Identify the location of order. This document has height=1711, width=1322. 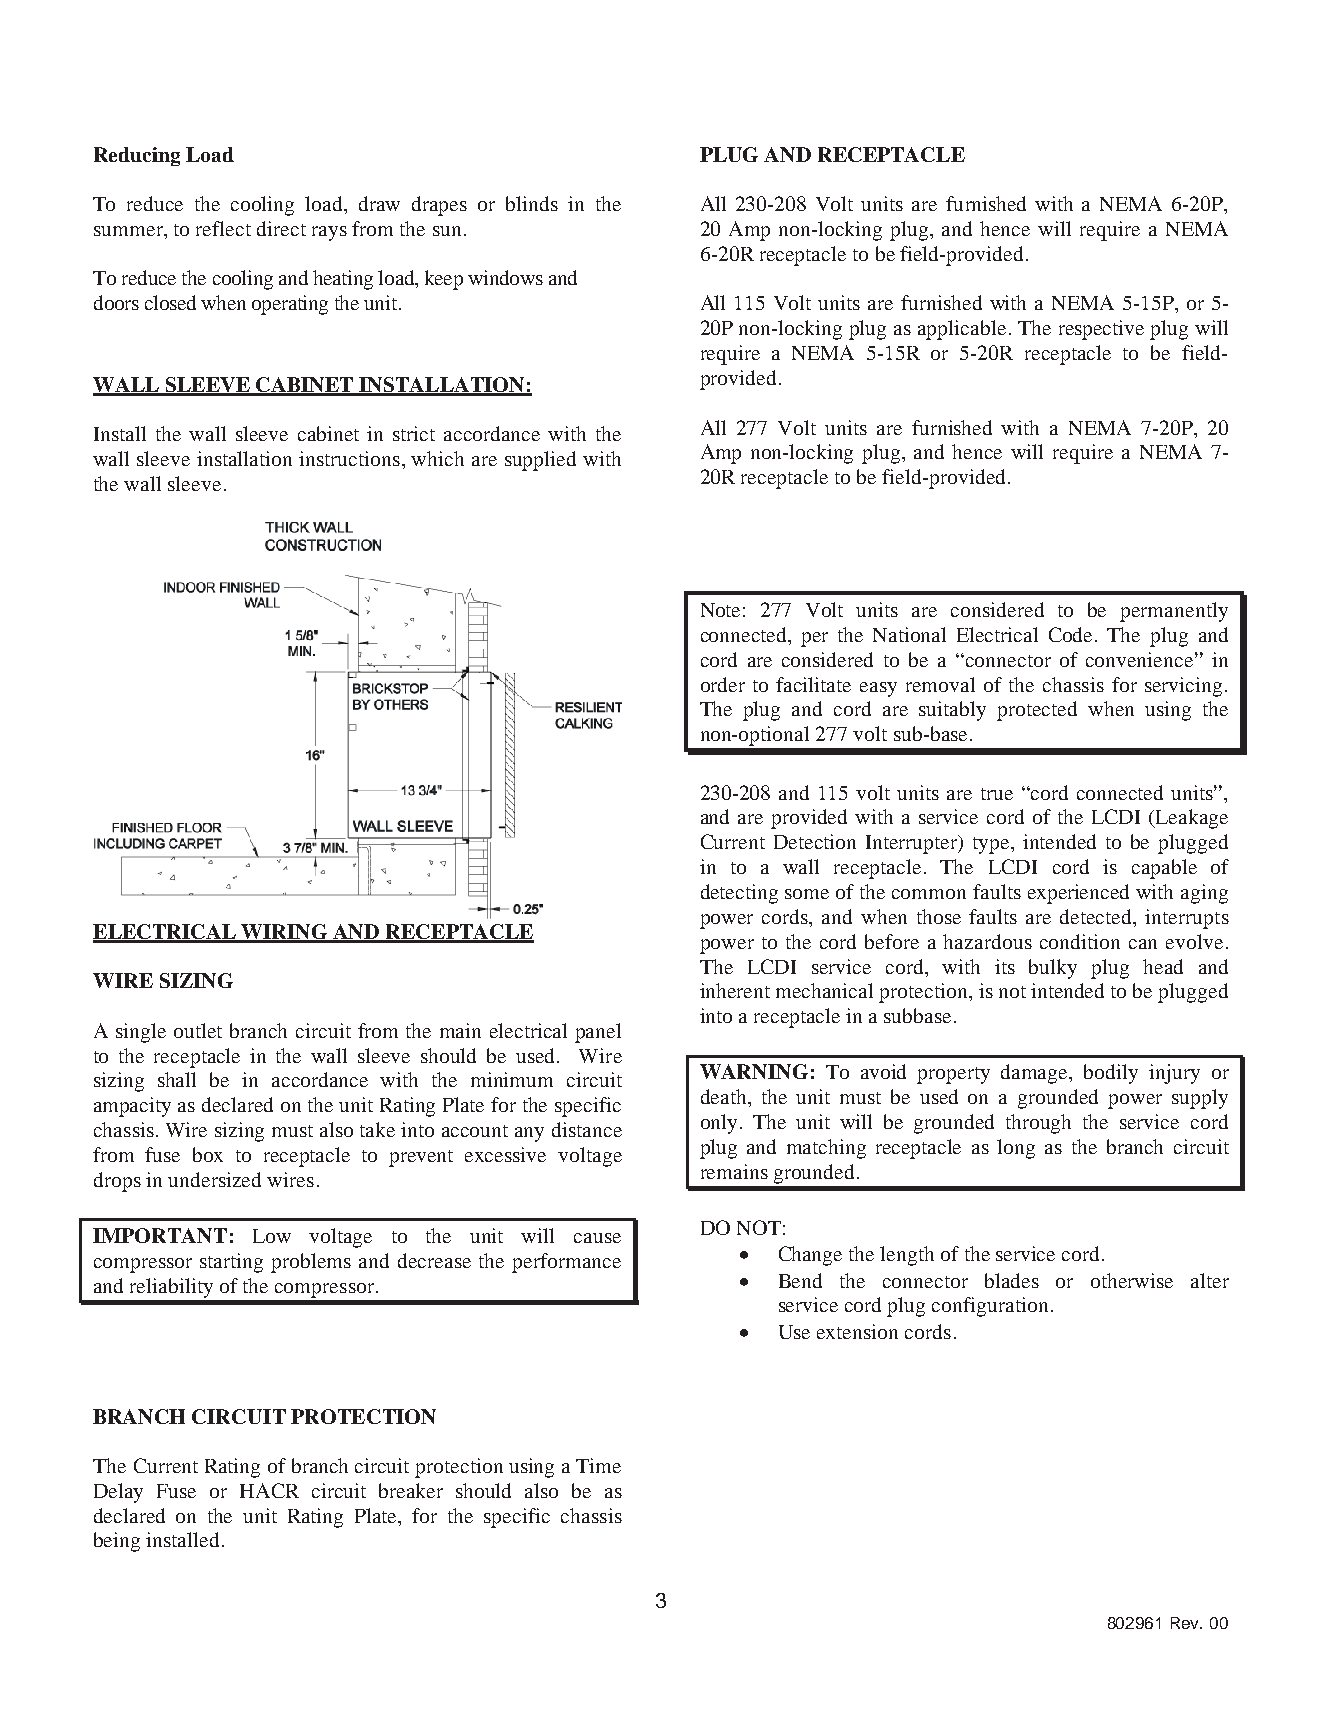
(723, 684).
